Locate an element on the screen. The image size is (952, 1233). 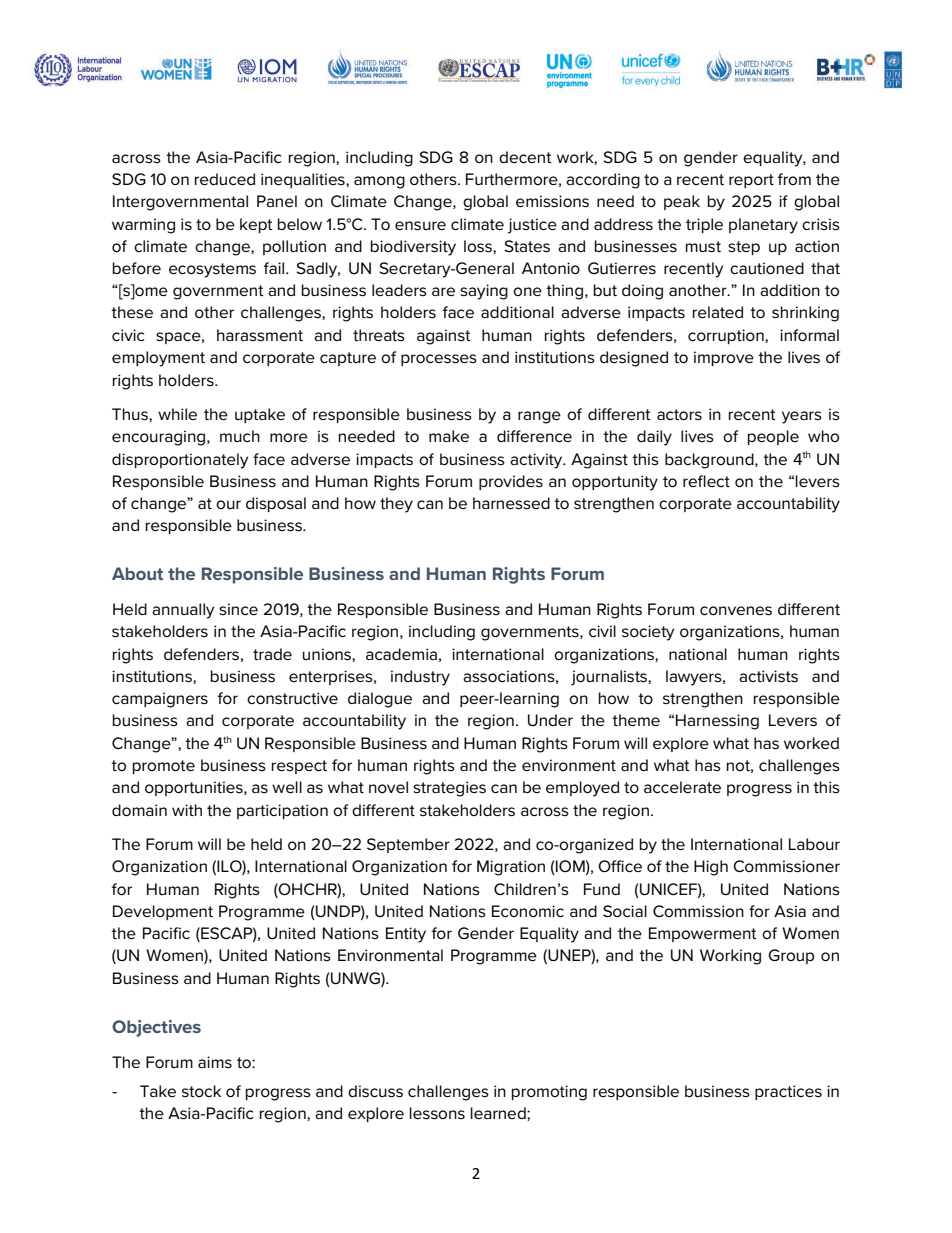
with is located at coordinates (187, 810).
